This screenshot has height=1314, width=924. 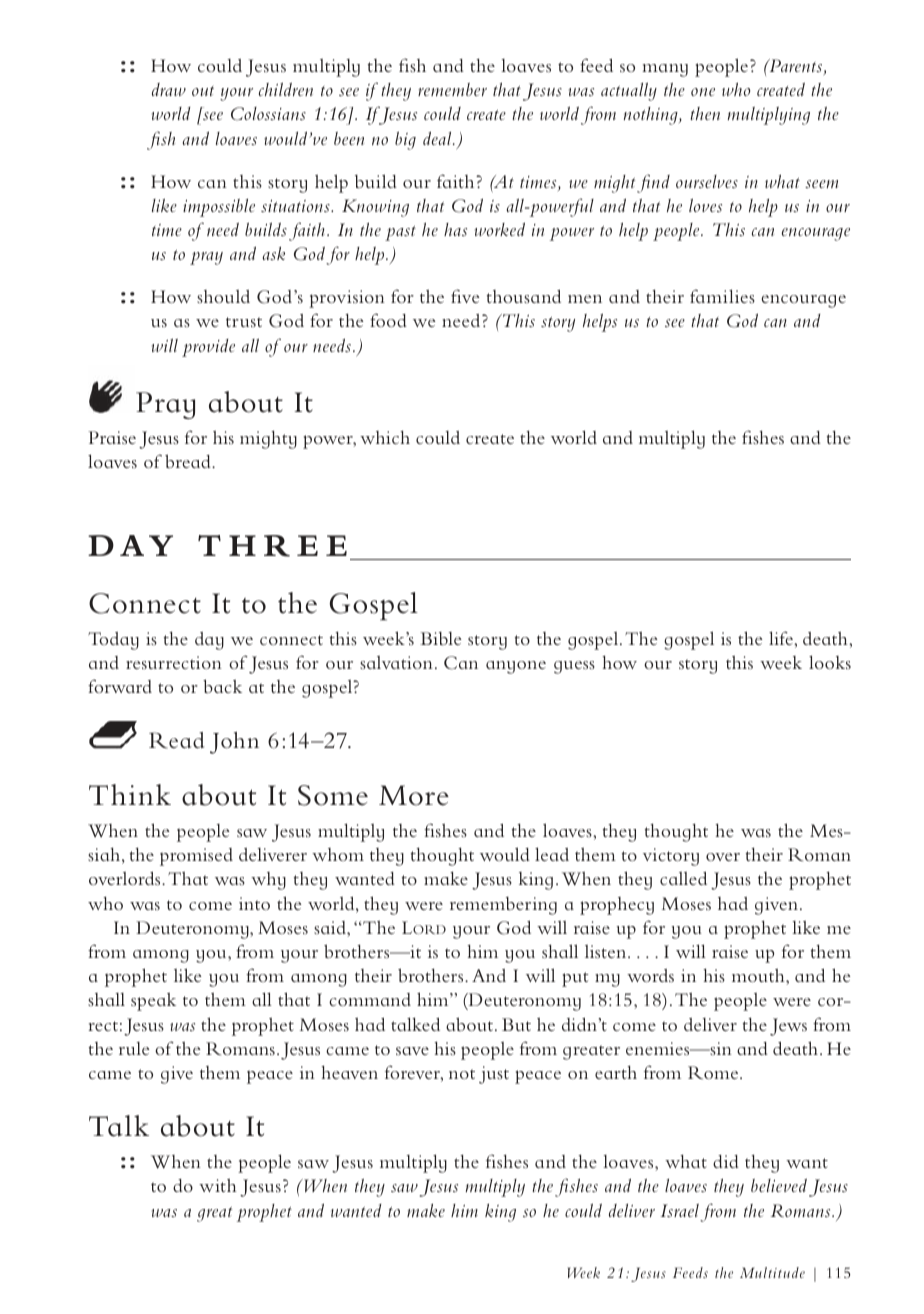 What do you see at coordinates (222, 686) in the screenshot?
I see `back` at bounding box center [222, 686].
